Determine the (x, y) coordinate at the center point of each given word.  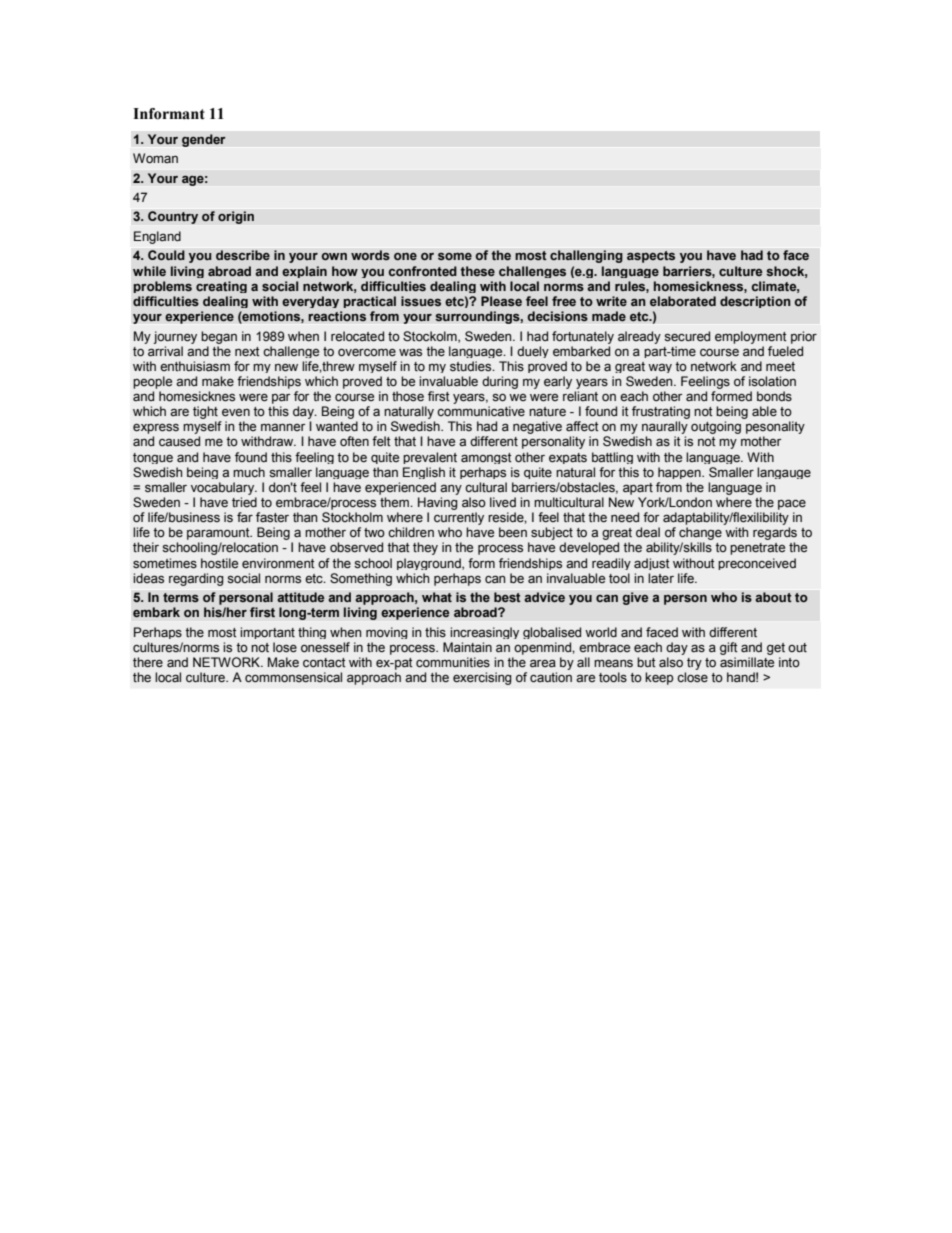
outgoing (716, 427)
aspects (651, 257)
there (148, 662)
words (370, 255)
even (236, 413)
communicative (481, 411)
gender (204, 140)
